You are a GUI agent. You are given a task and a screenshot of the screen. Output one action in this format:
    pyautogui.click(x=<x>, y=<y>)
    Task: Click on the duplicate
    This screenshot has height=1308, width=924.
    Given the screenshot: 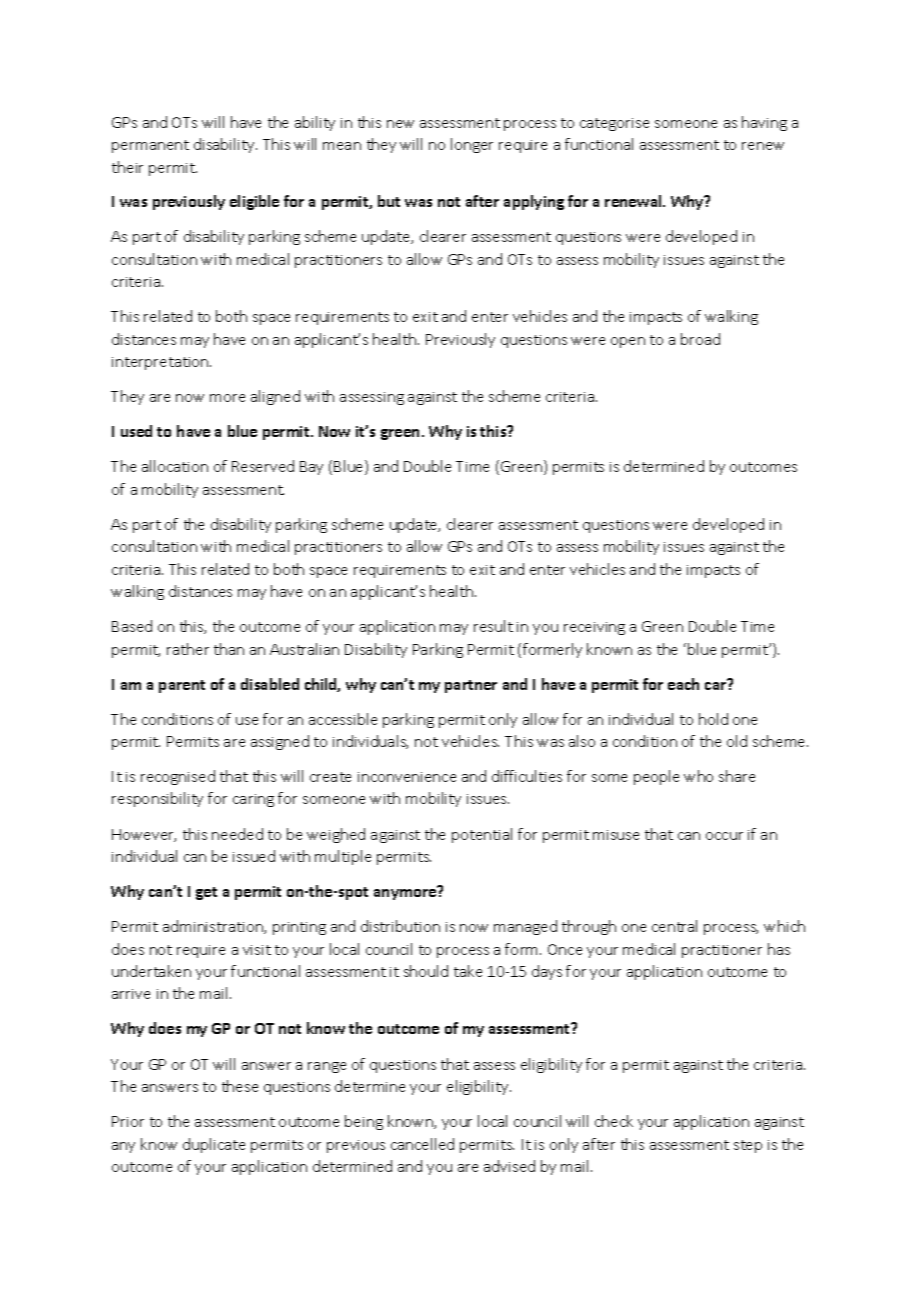 What is the action you would take?
    pyautogui.click(x=214, y=1145)
